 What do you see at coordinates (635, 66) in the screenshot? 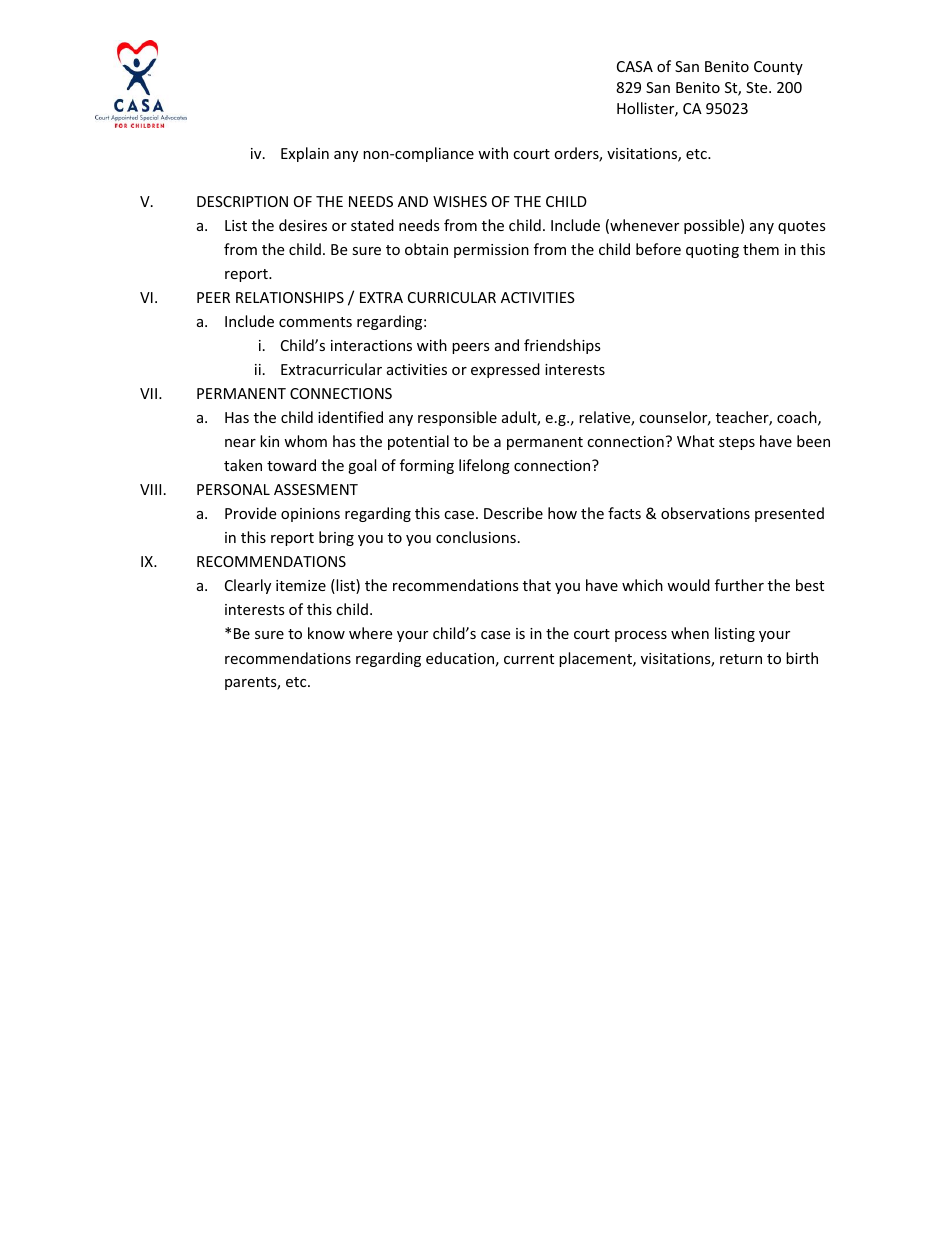
I see `CASA` at bounding box center [635, 66].
